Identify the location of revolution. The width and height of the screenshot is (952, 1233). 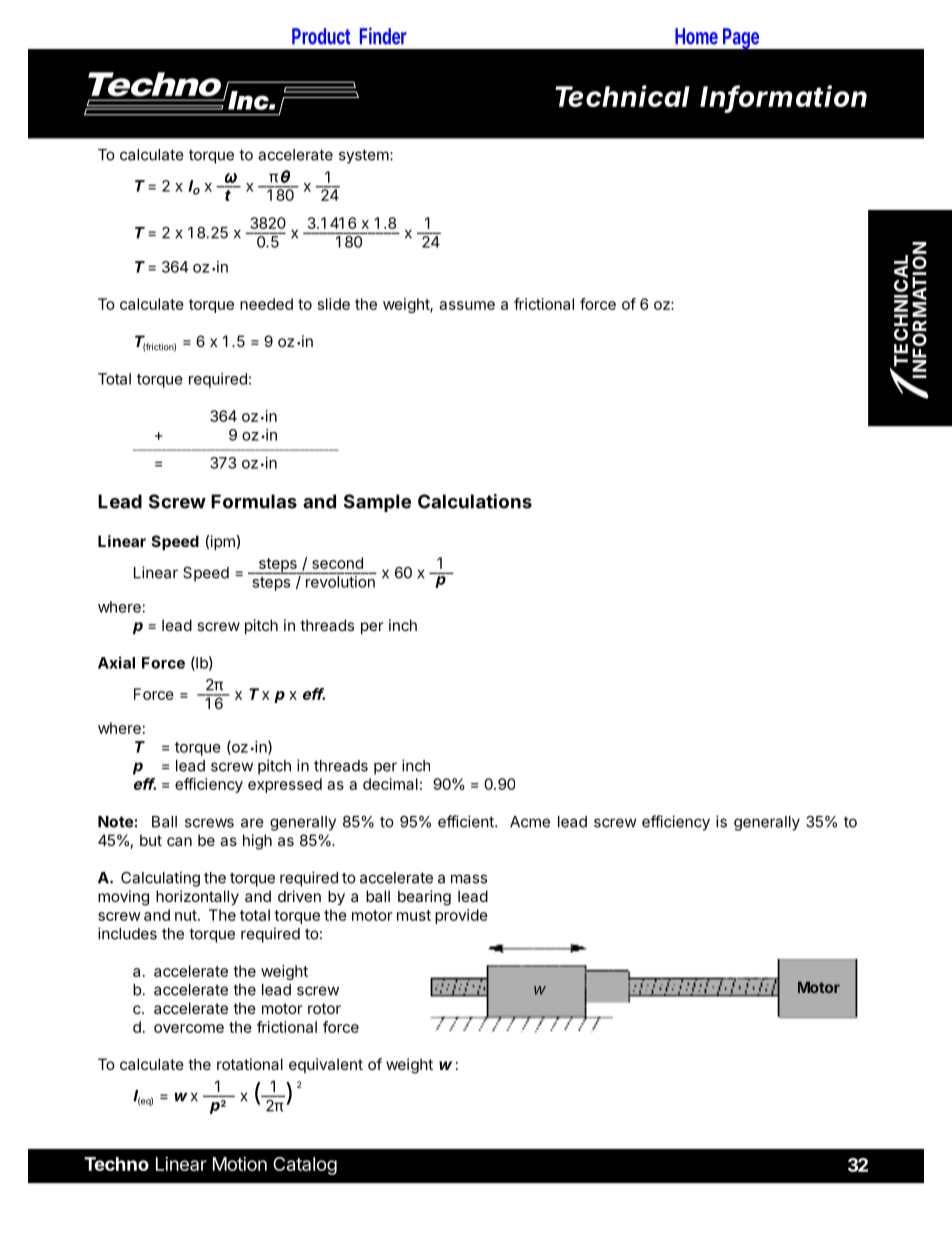
(340, 582).
